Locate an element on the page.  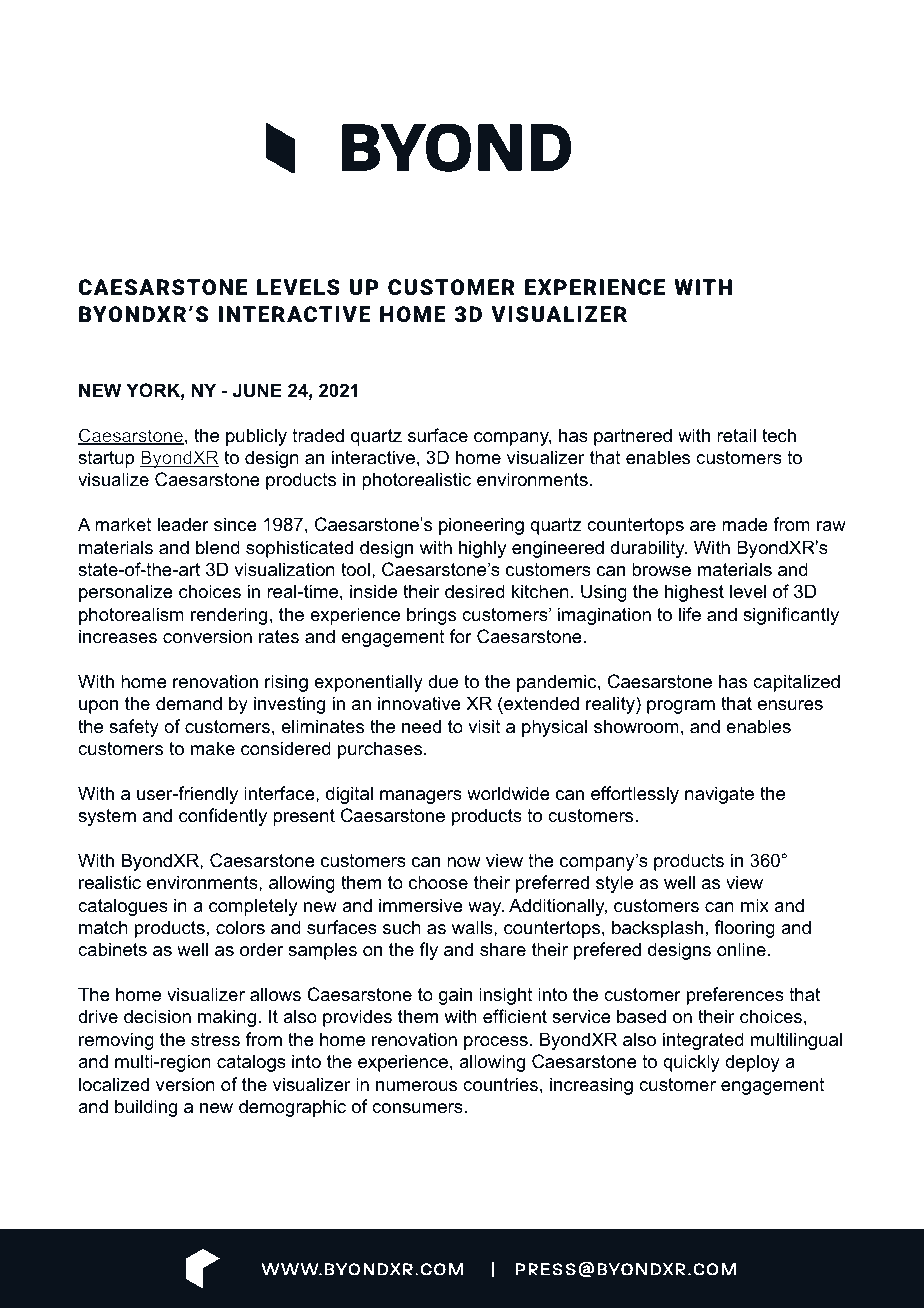
building is located at coordinates (146, 1108).
